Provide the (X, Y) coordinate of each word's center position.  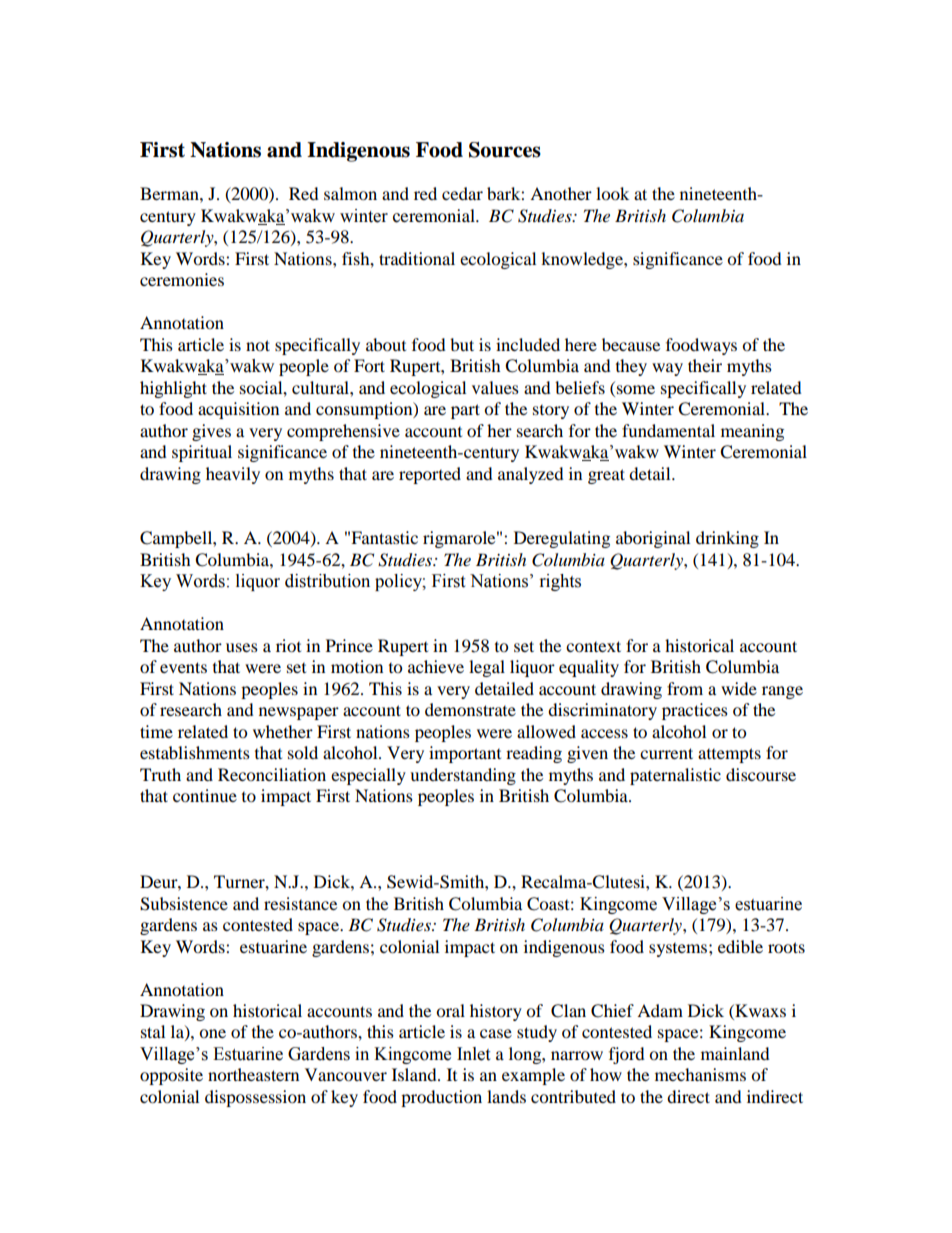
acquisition (238, 410)
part (465, 411)
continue (205, 795)
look (612, 193)
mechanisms (700, 1074)
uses (242, 647)
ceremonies (182, 279)
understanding (463, 776)
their (705, 365)
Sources (505, 150)
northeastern (253, 1074)
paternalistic (675, 776)
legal (487, 668)
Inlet (473, 1054)
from (685, 688)
